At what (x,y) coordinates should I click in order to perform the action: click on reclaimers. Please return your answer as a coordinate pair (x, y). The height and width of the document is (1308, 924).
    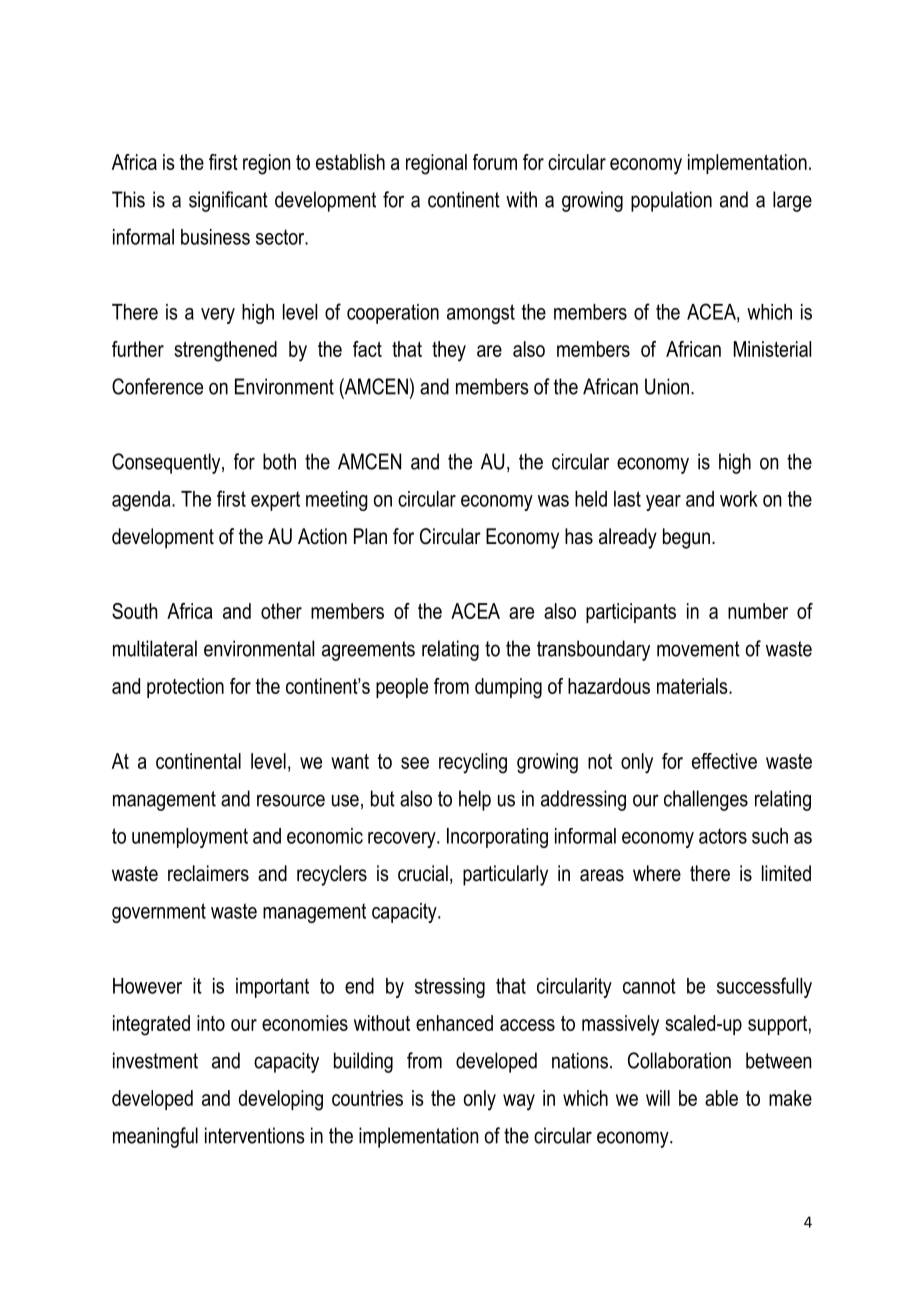
    Looking at the image, I should click on (208, 873).
